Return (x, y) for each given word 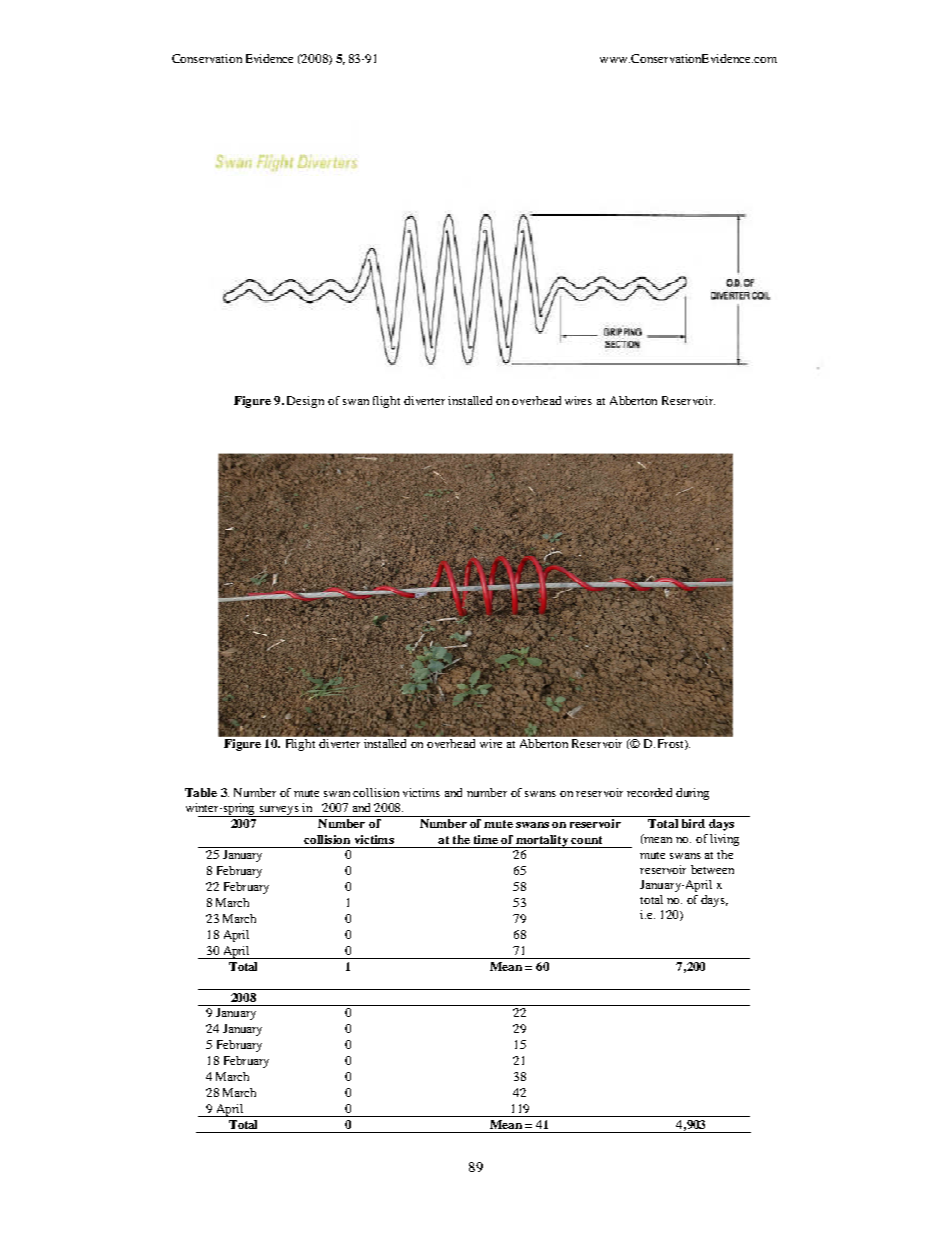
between (712, 869)
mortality (542, 841)
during (692, 794)
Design (305, 402)
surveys (279, 811)
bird (693, 823)
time (486, 839)
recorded (649, 792)
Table (201, 792)
